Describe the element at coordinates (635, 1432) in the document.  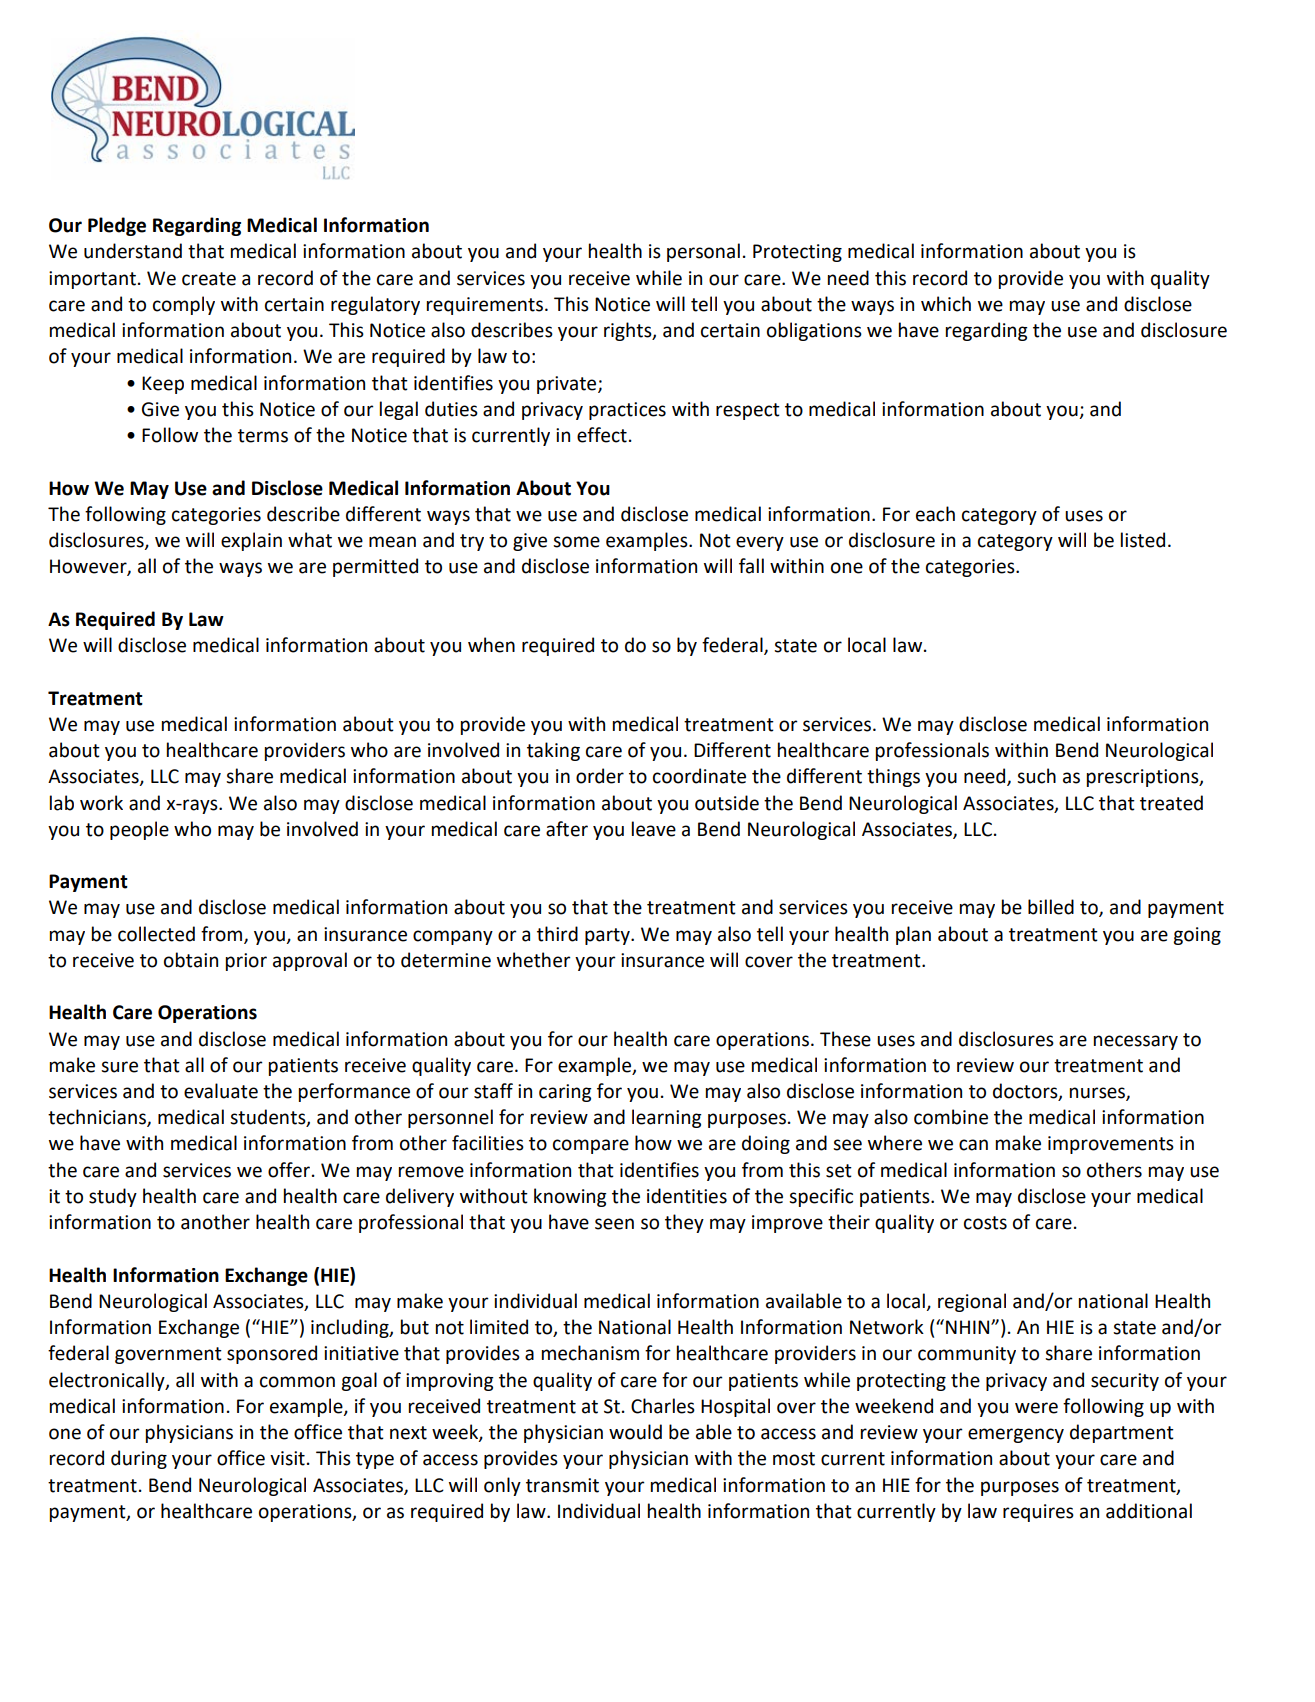
I see `would` at that location.
